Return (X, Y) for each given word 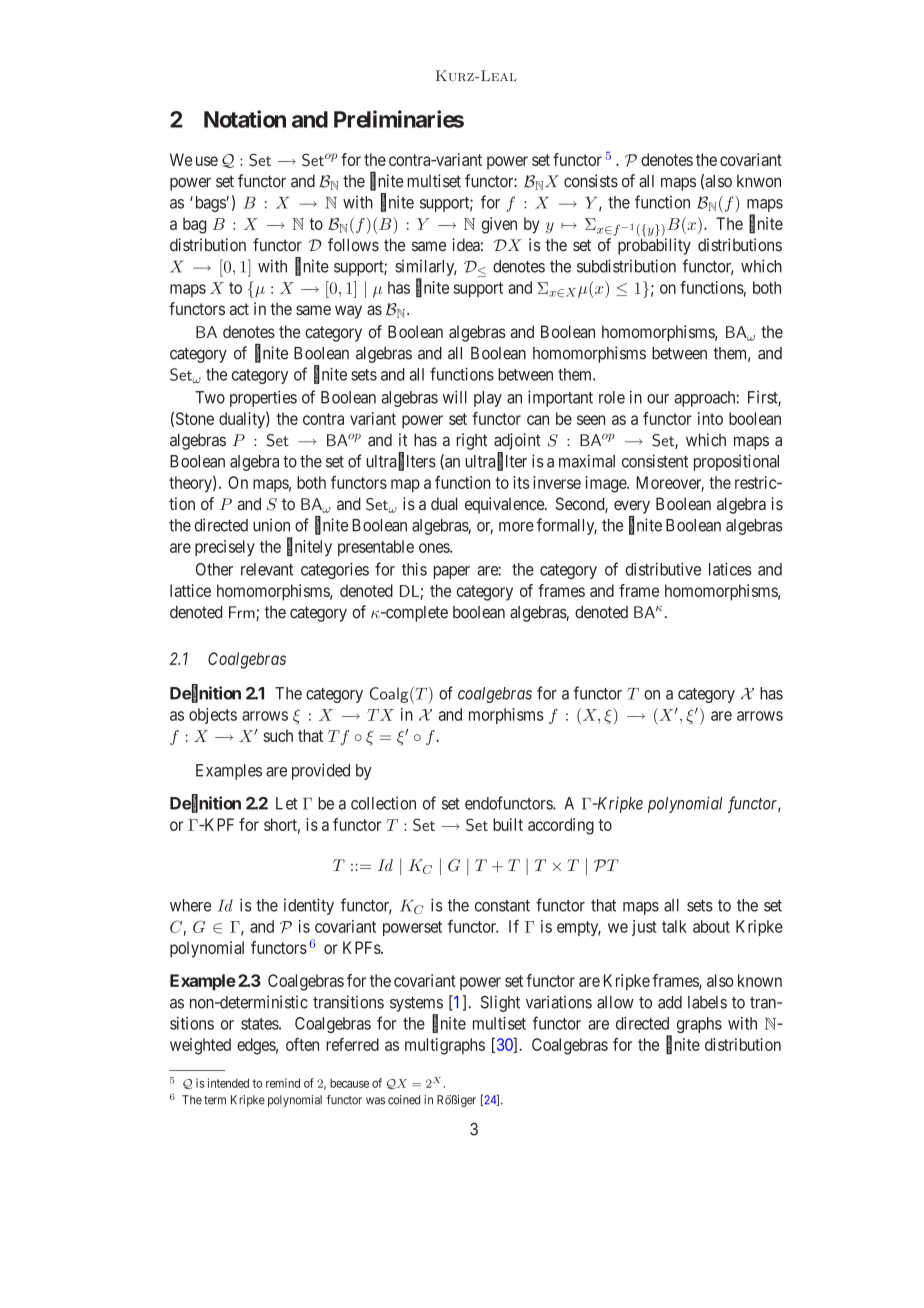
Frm (243, 613)
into (710, 418)
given (499, 225)
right (472, 441)
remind (283, 1083)
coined (404, 1100)
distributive (663, 569)
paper (452, 572)
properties (263, 398)
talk (674, 926)
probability (654, 246)
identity (309, 906)
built (508, 824)
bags (209, 204)
